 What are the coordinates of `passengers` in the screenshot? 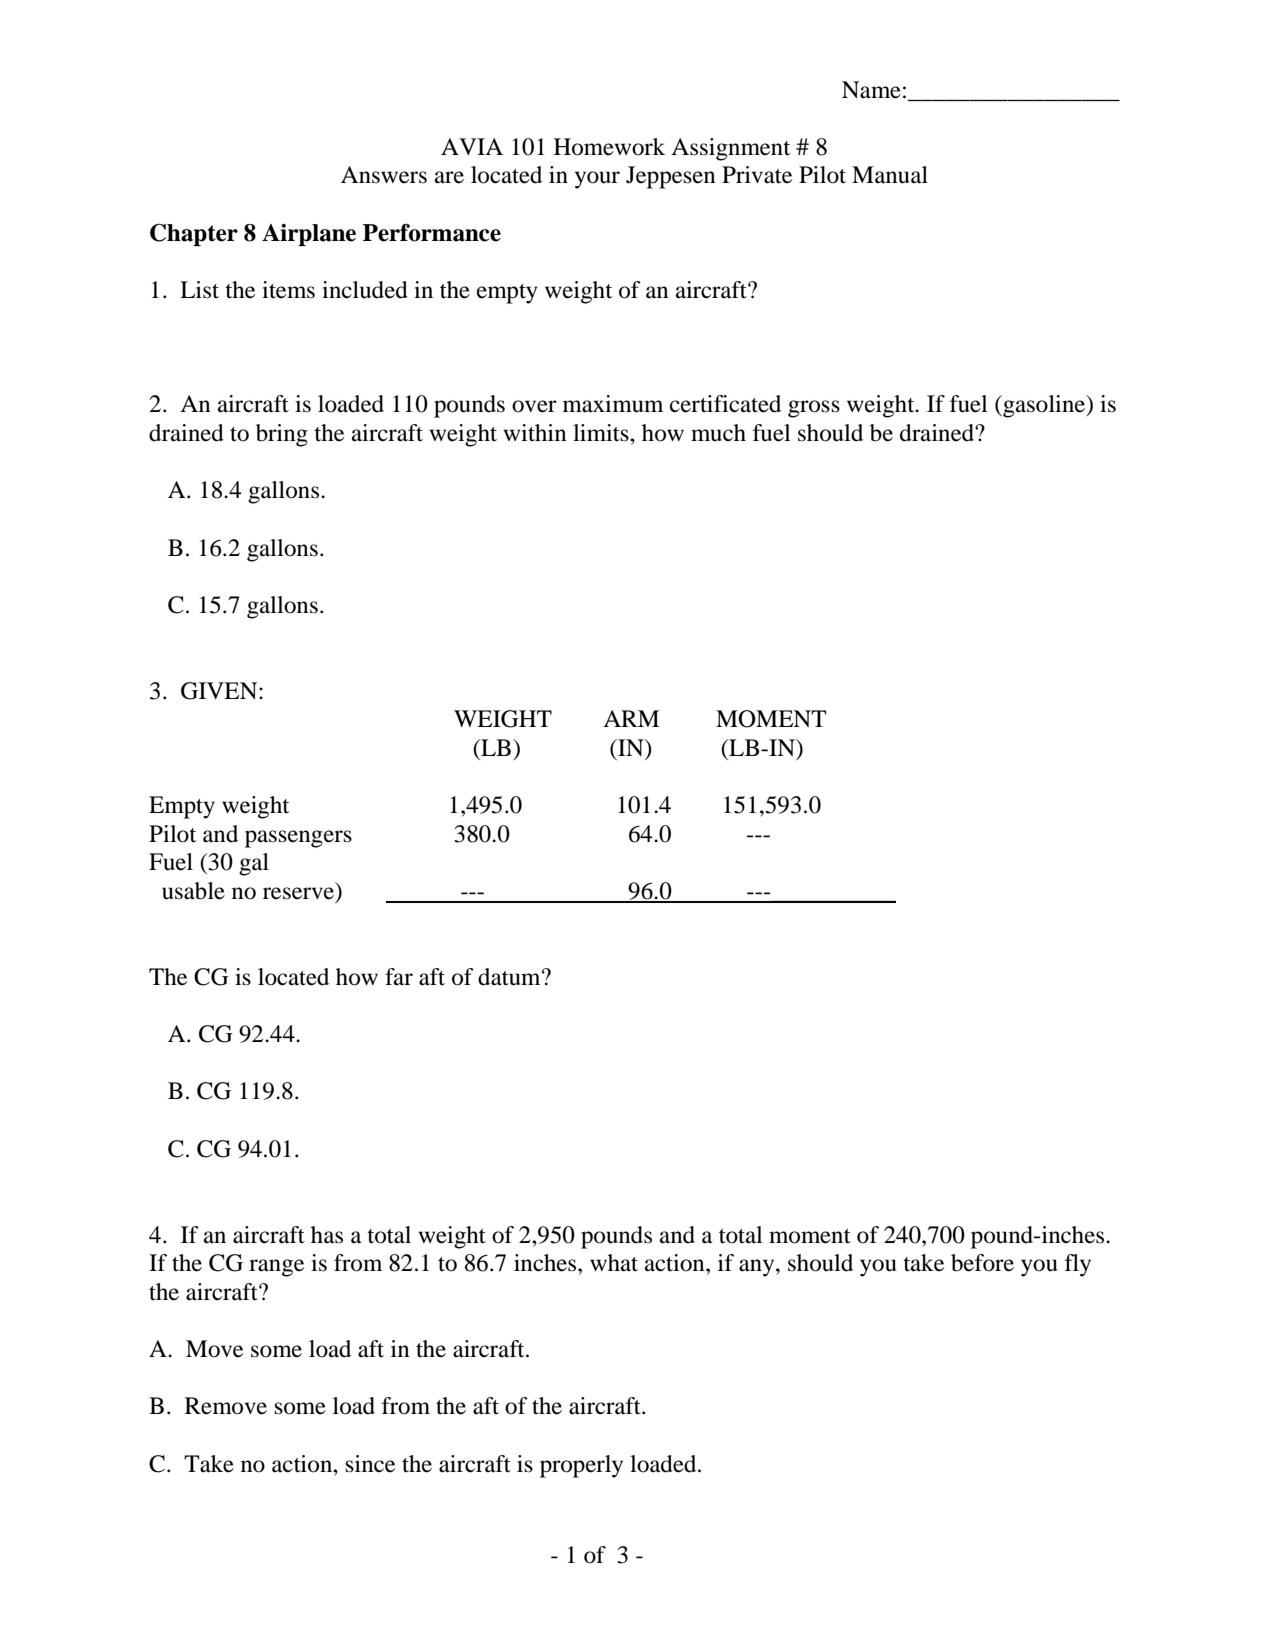 It's located at (298, 839).
